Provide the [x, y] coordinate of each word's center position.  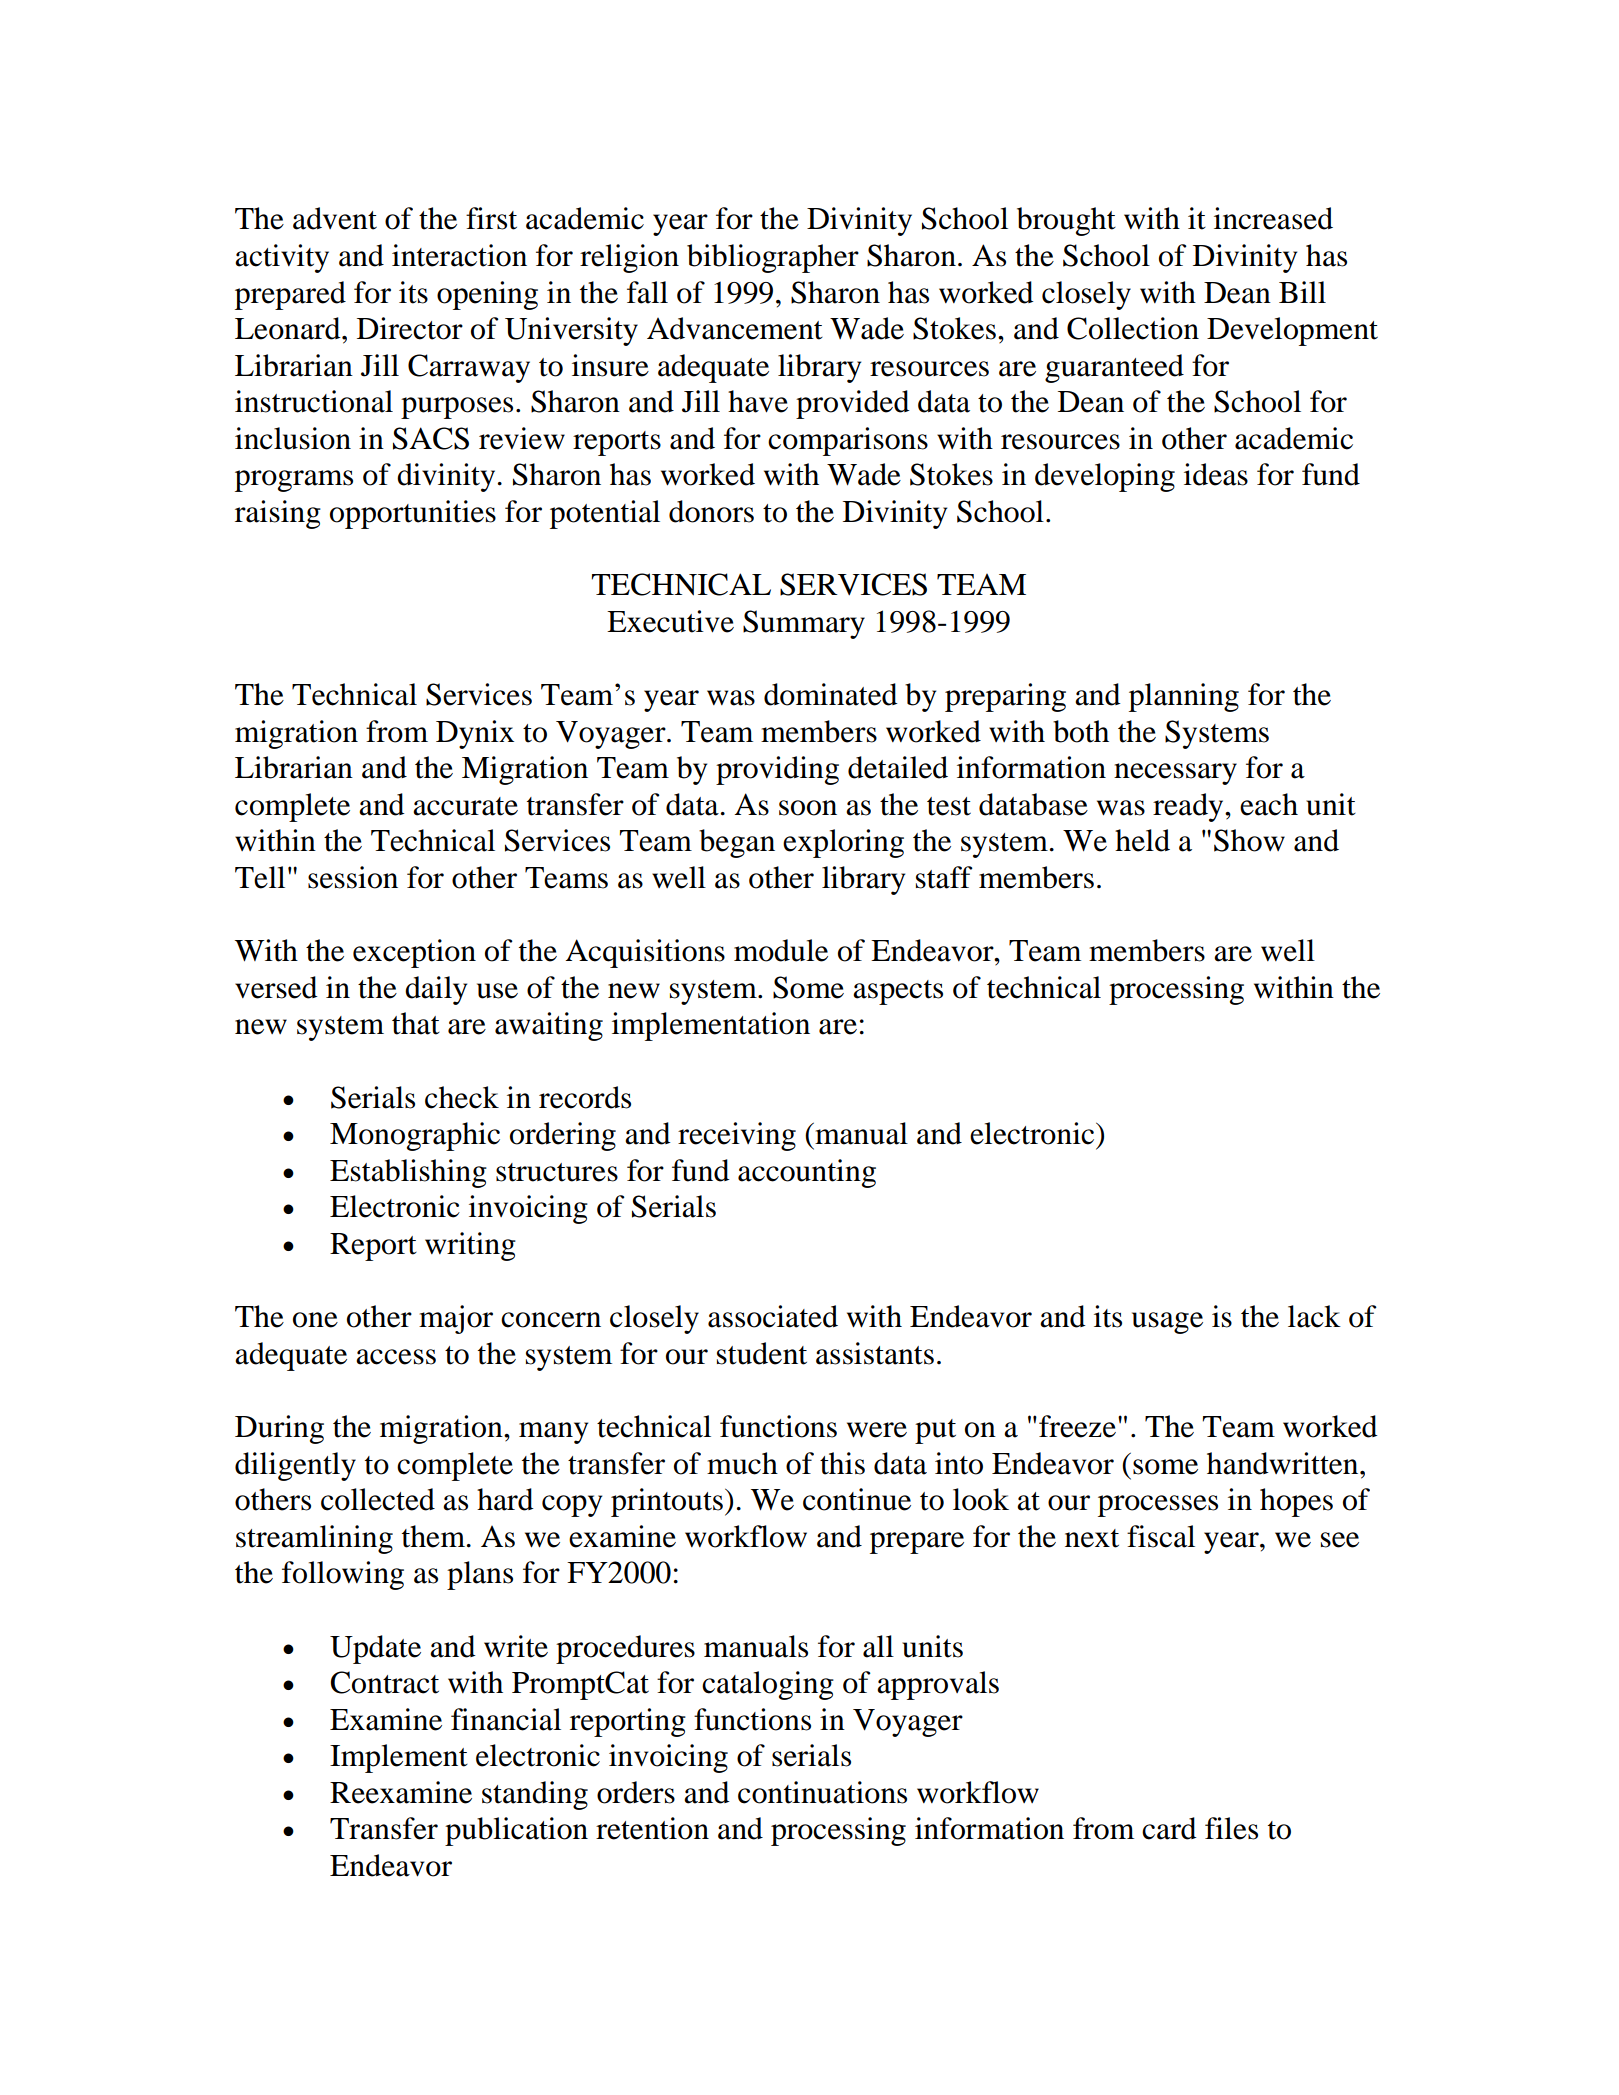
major [456, 1319]
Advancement [735, 328]
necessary [1175, 774]
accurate [465, 806]
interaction [459, 255]
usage [1167, 1323]
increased [1273, 218]
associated [773, 1316]
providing [777, 770]
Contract [384, 1682]
